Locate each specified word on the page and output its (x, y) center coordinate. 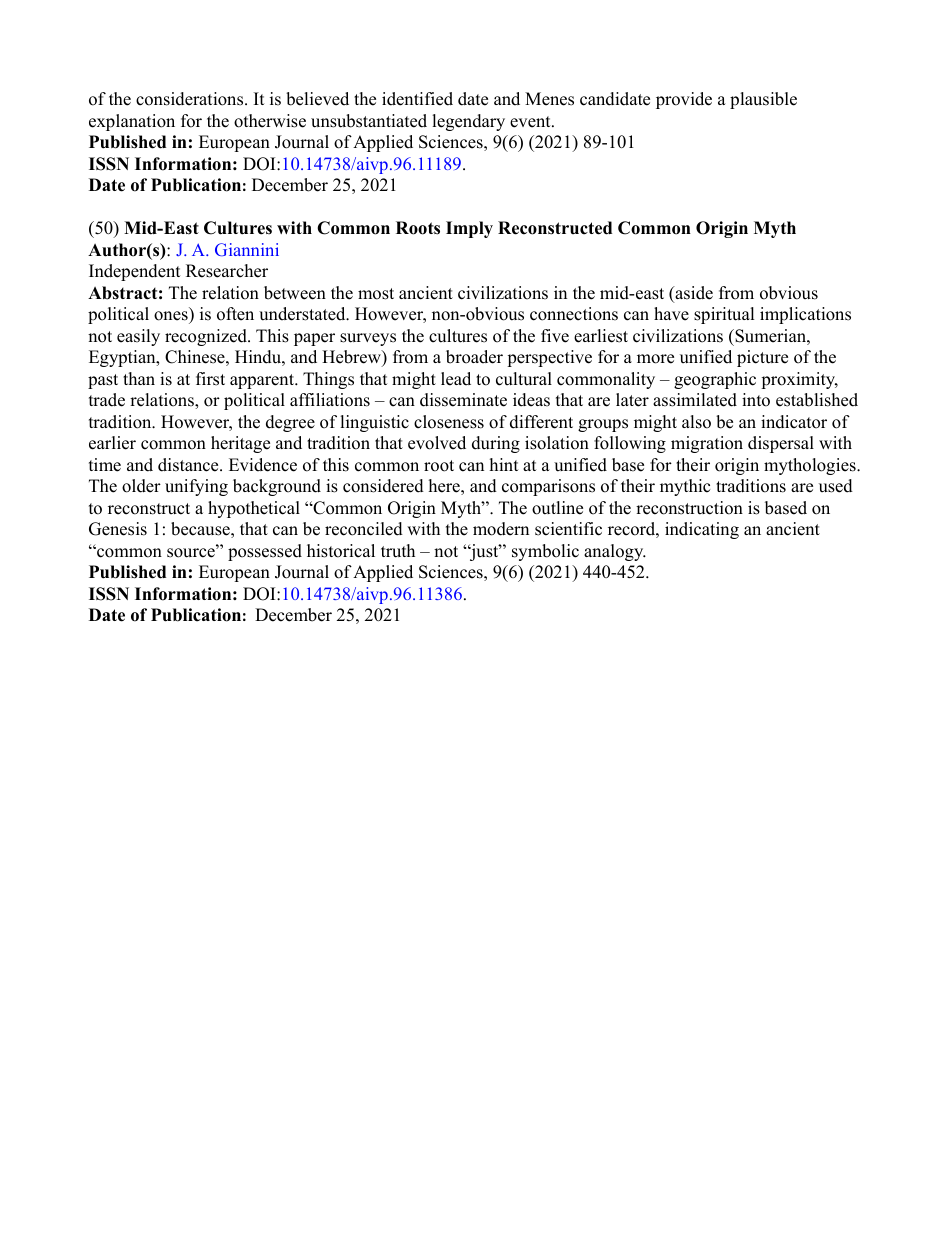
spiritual (724, 315)
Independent (135, 272)
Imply (469, 229)
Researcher (227, 271)
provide (684, 100)
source (192, 552)
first (210, 379)
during (496, 444)
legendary (468, 122)
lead (456, 379)
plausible (763, 100)
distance (189, 465)
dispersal (781, 444)
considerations (191, 99)
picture (762, 358)
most (376, 294)
